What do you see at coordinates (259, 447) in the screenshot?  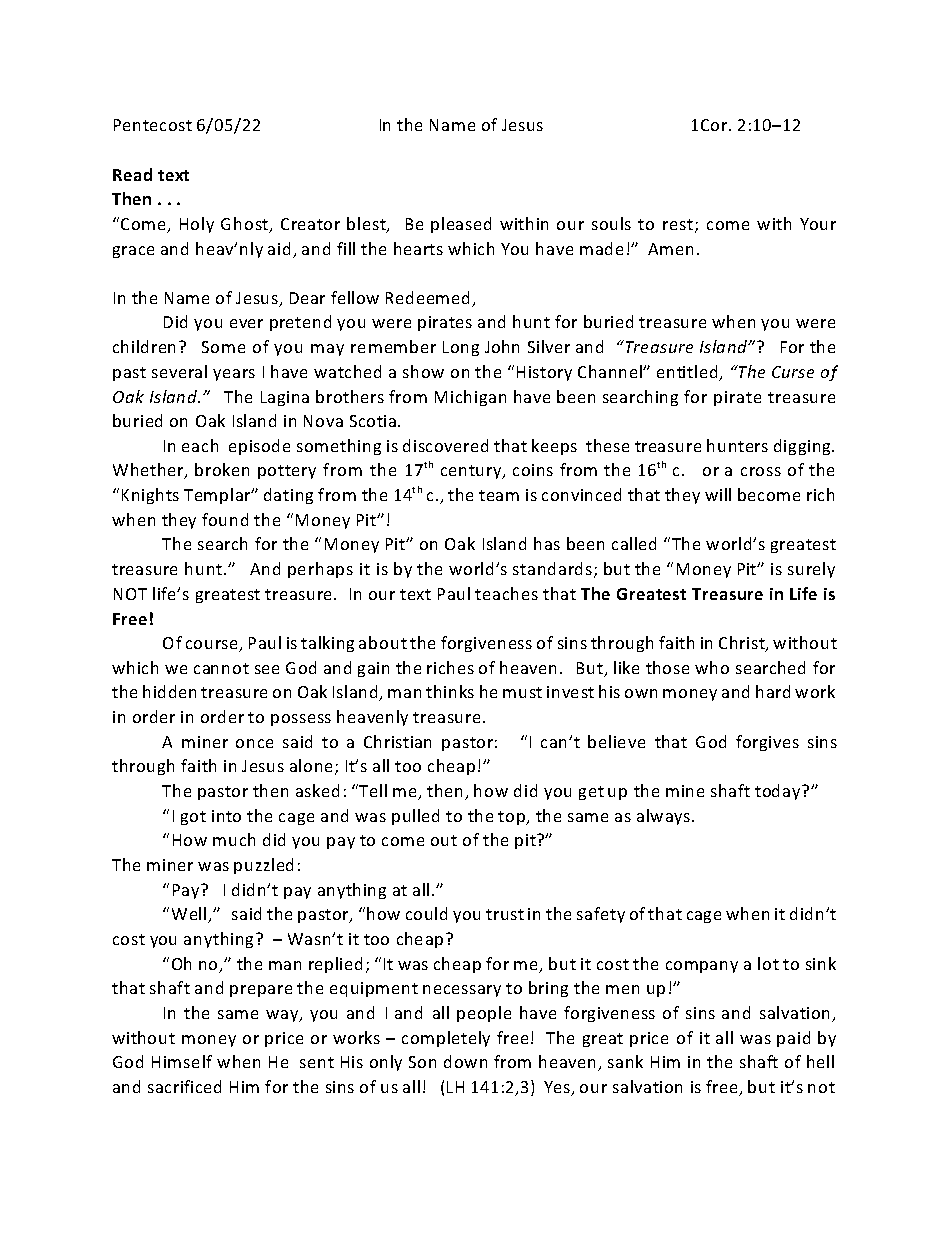 I see `episode` at bounding box center [259, 447].
